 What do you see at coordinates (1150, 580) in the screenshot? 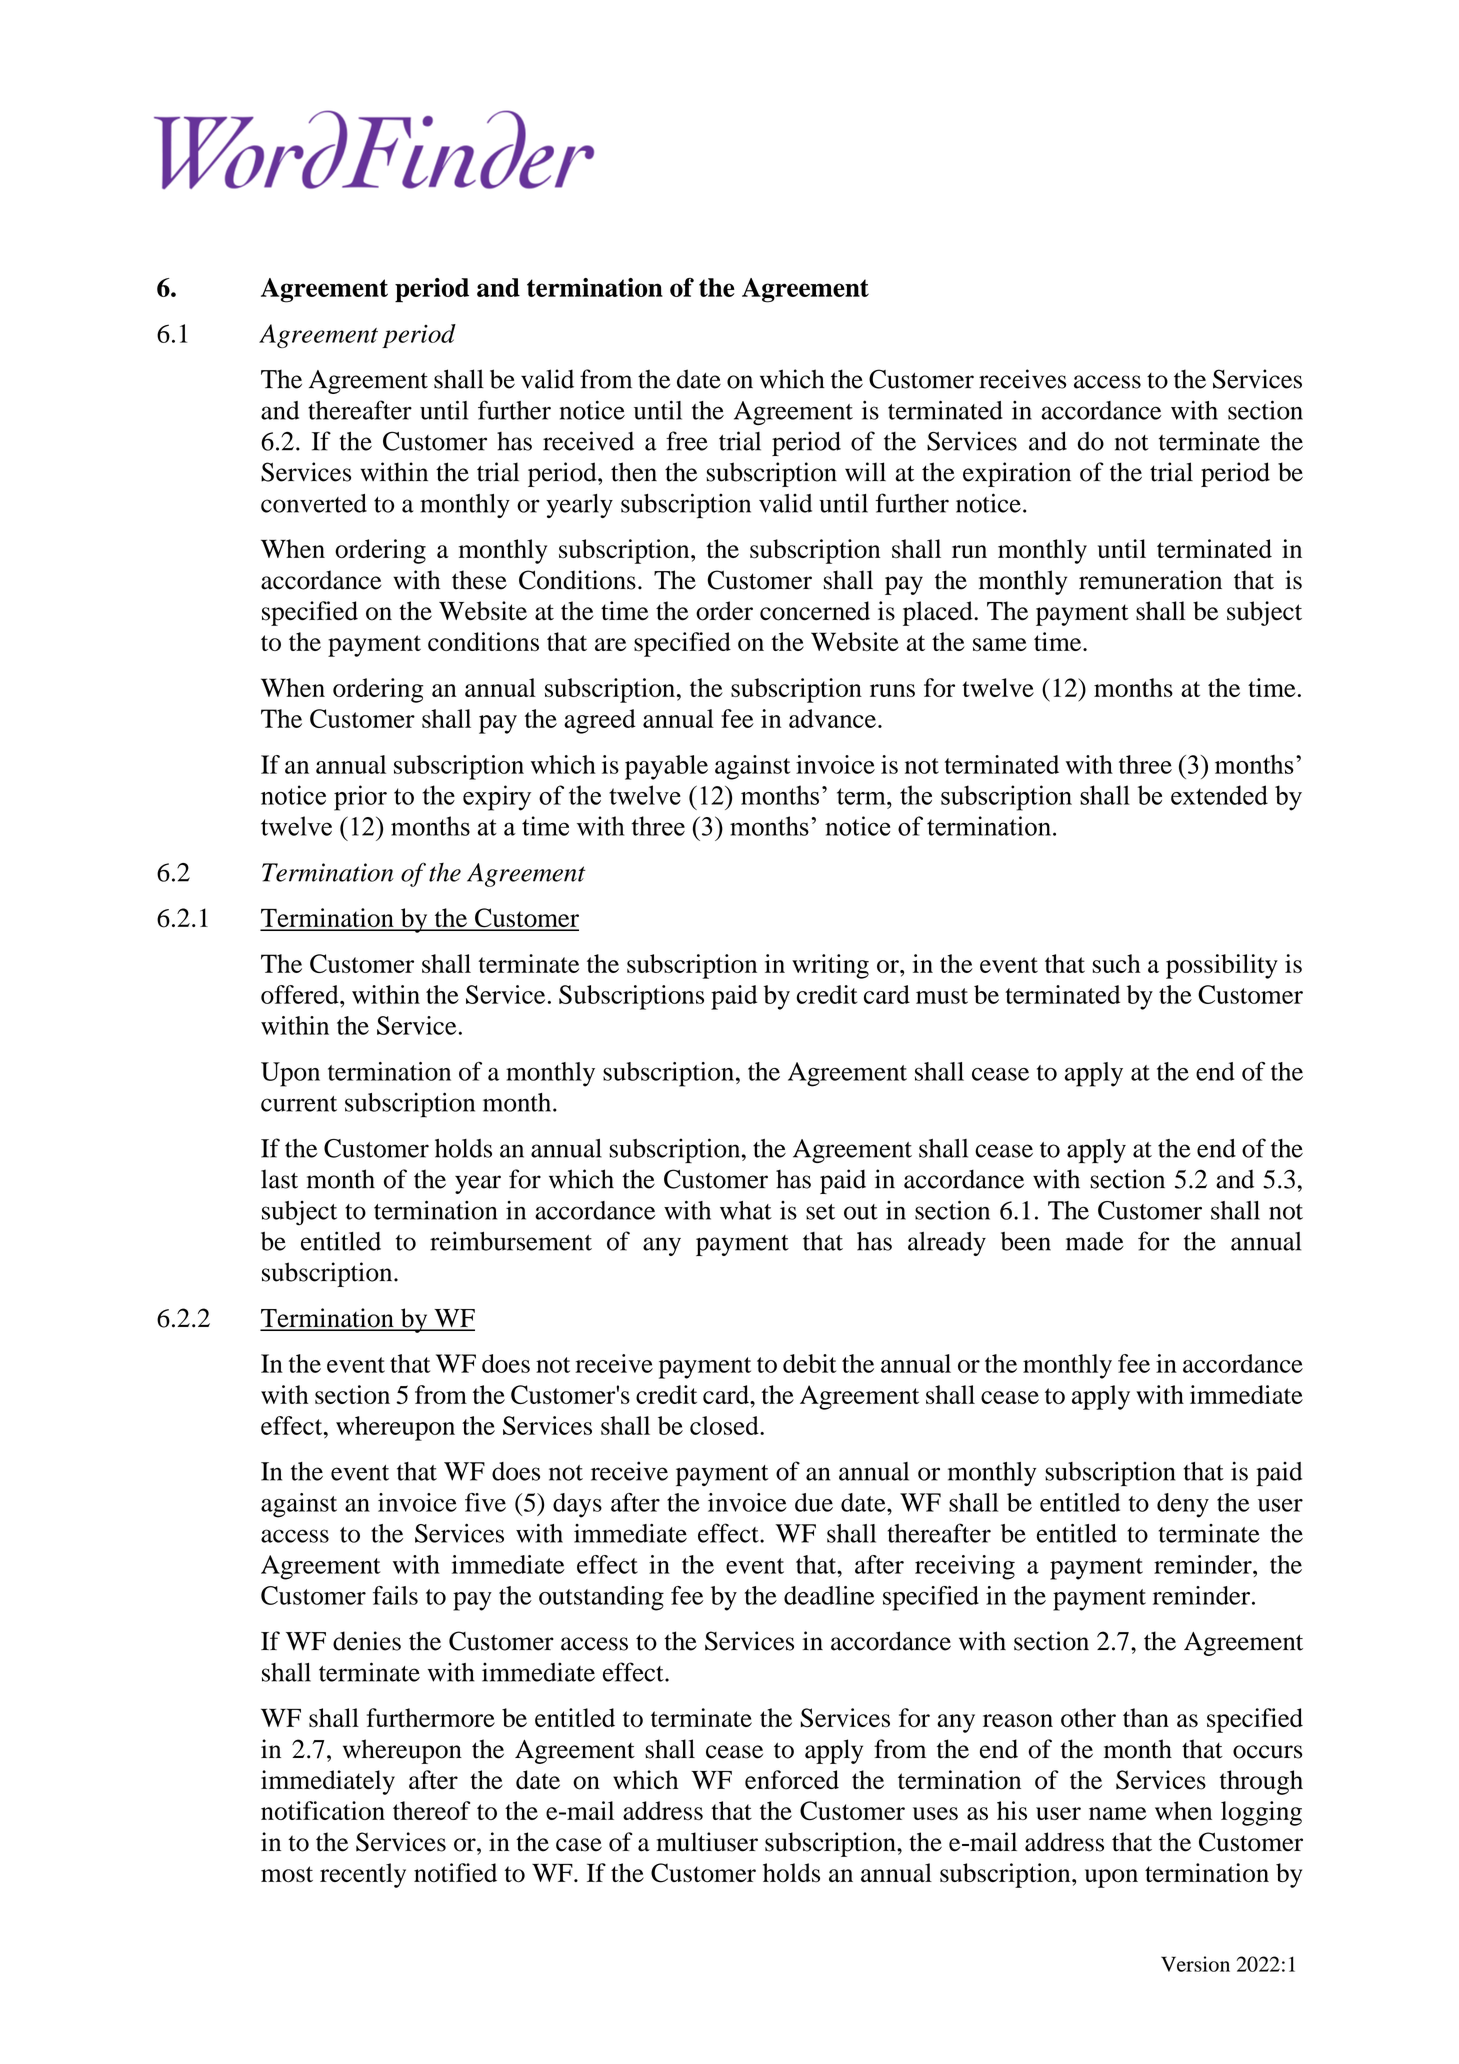
I see `remuneration` at bounding box center [1150, 580].
